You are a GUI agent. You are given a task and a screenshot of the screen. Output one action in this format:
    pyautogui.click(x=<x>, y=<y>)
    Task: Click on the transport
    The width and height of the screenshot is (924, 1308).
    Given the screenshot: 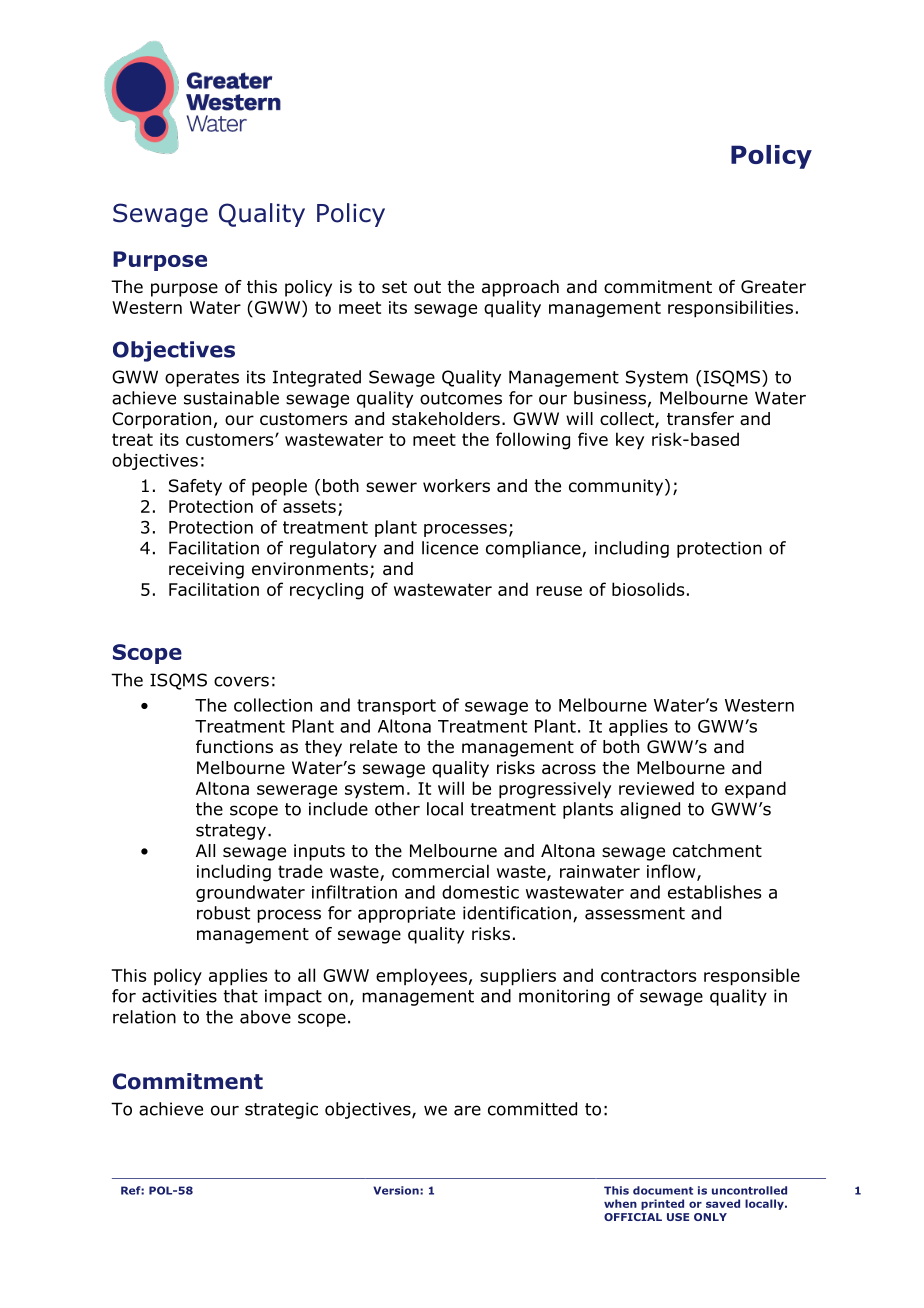 What is the action you would take?
    pyautogui.click(x=396, y=707)
